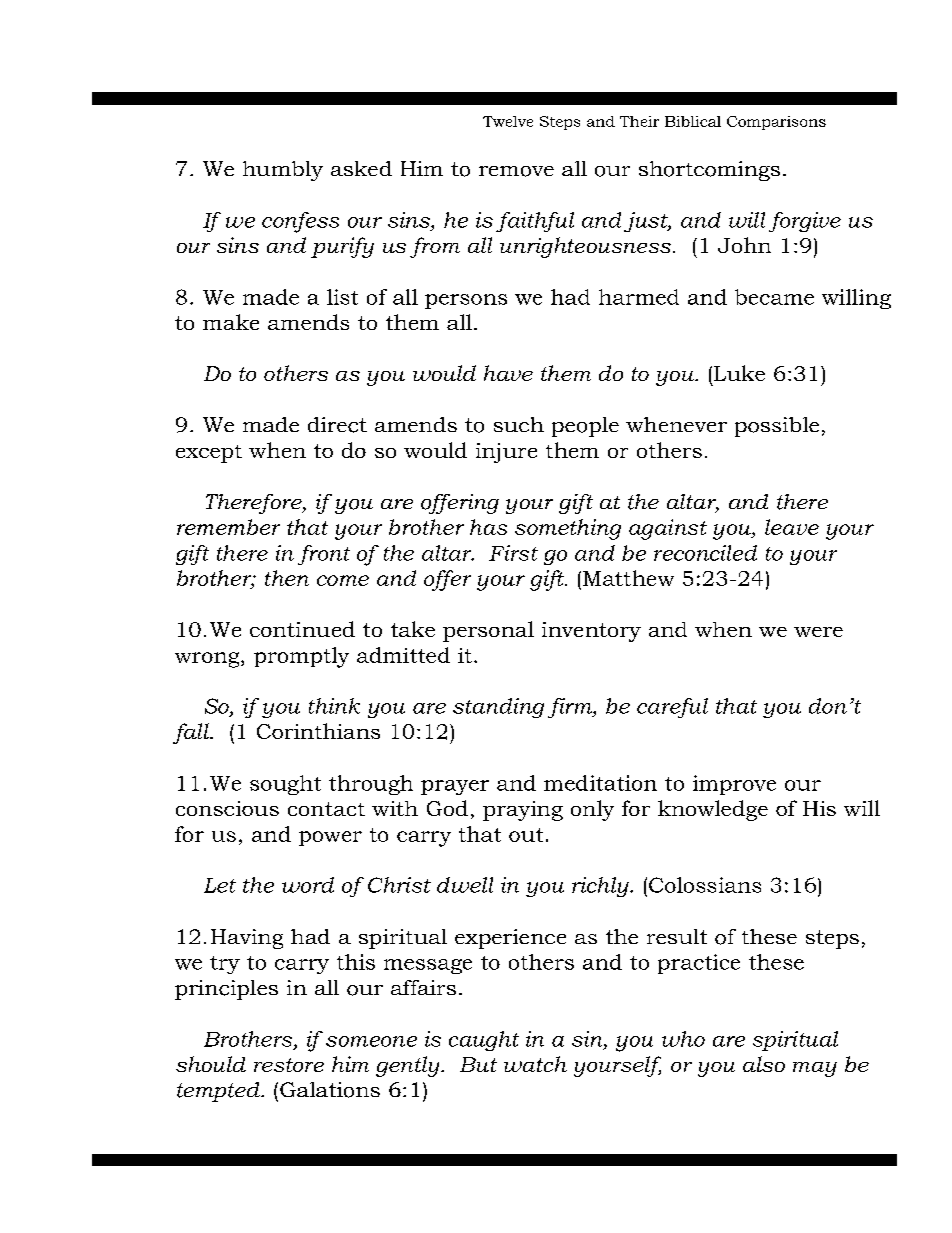 The image size is (952, 1233). What do you see at coordinates (764, 1064) in the page?
I see `also` at bounding box center [764, 1064].
